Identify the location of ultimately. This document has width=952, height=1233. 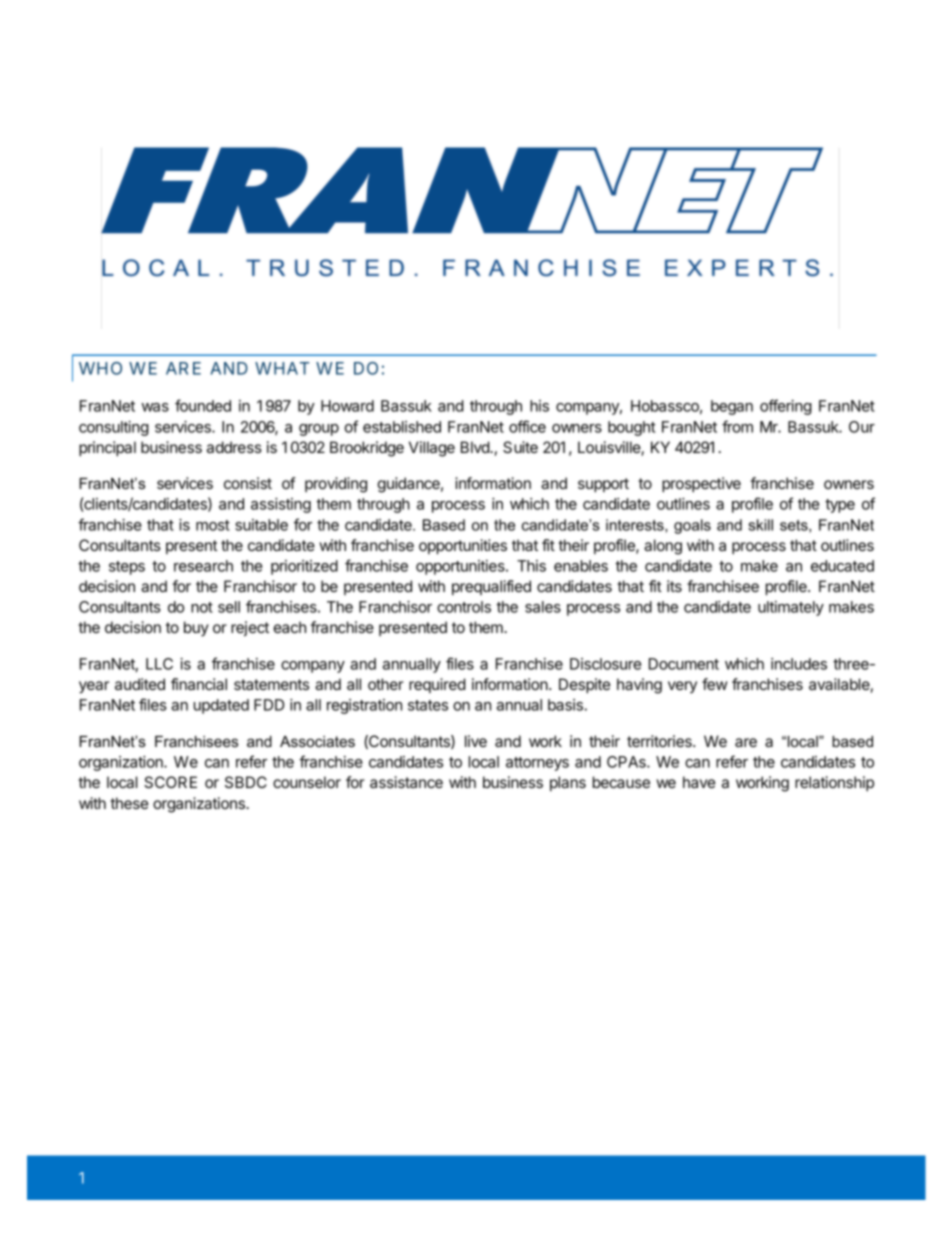
(791, 608).
